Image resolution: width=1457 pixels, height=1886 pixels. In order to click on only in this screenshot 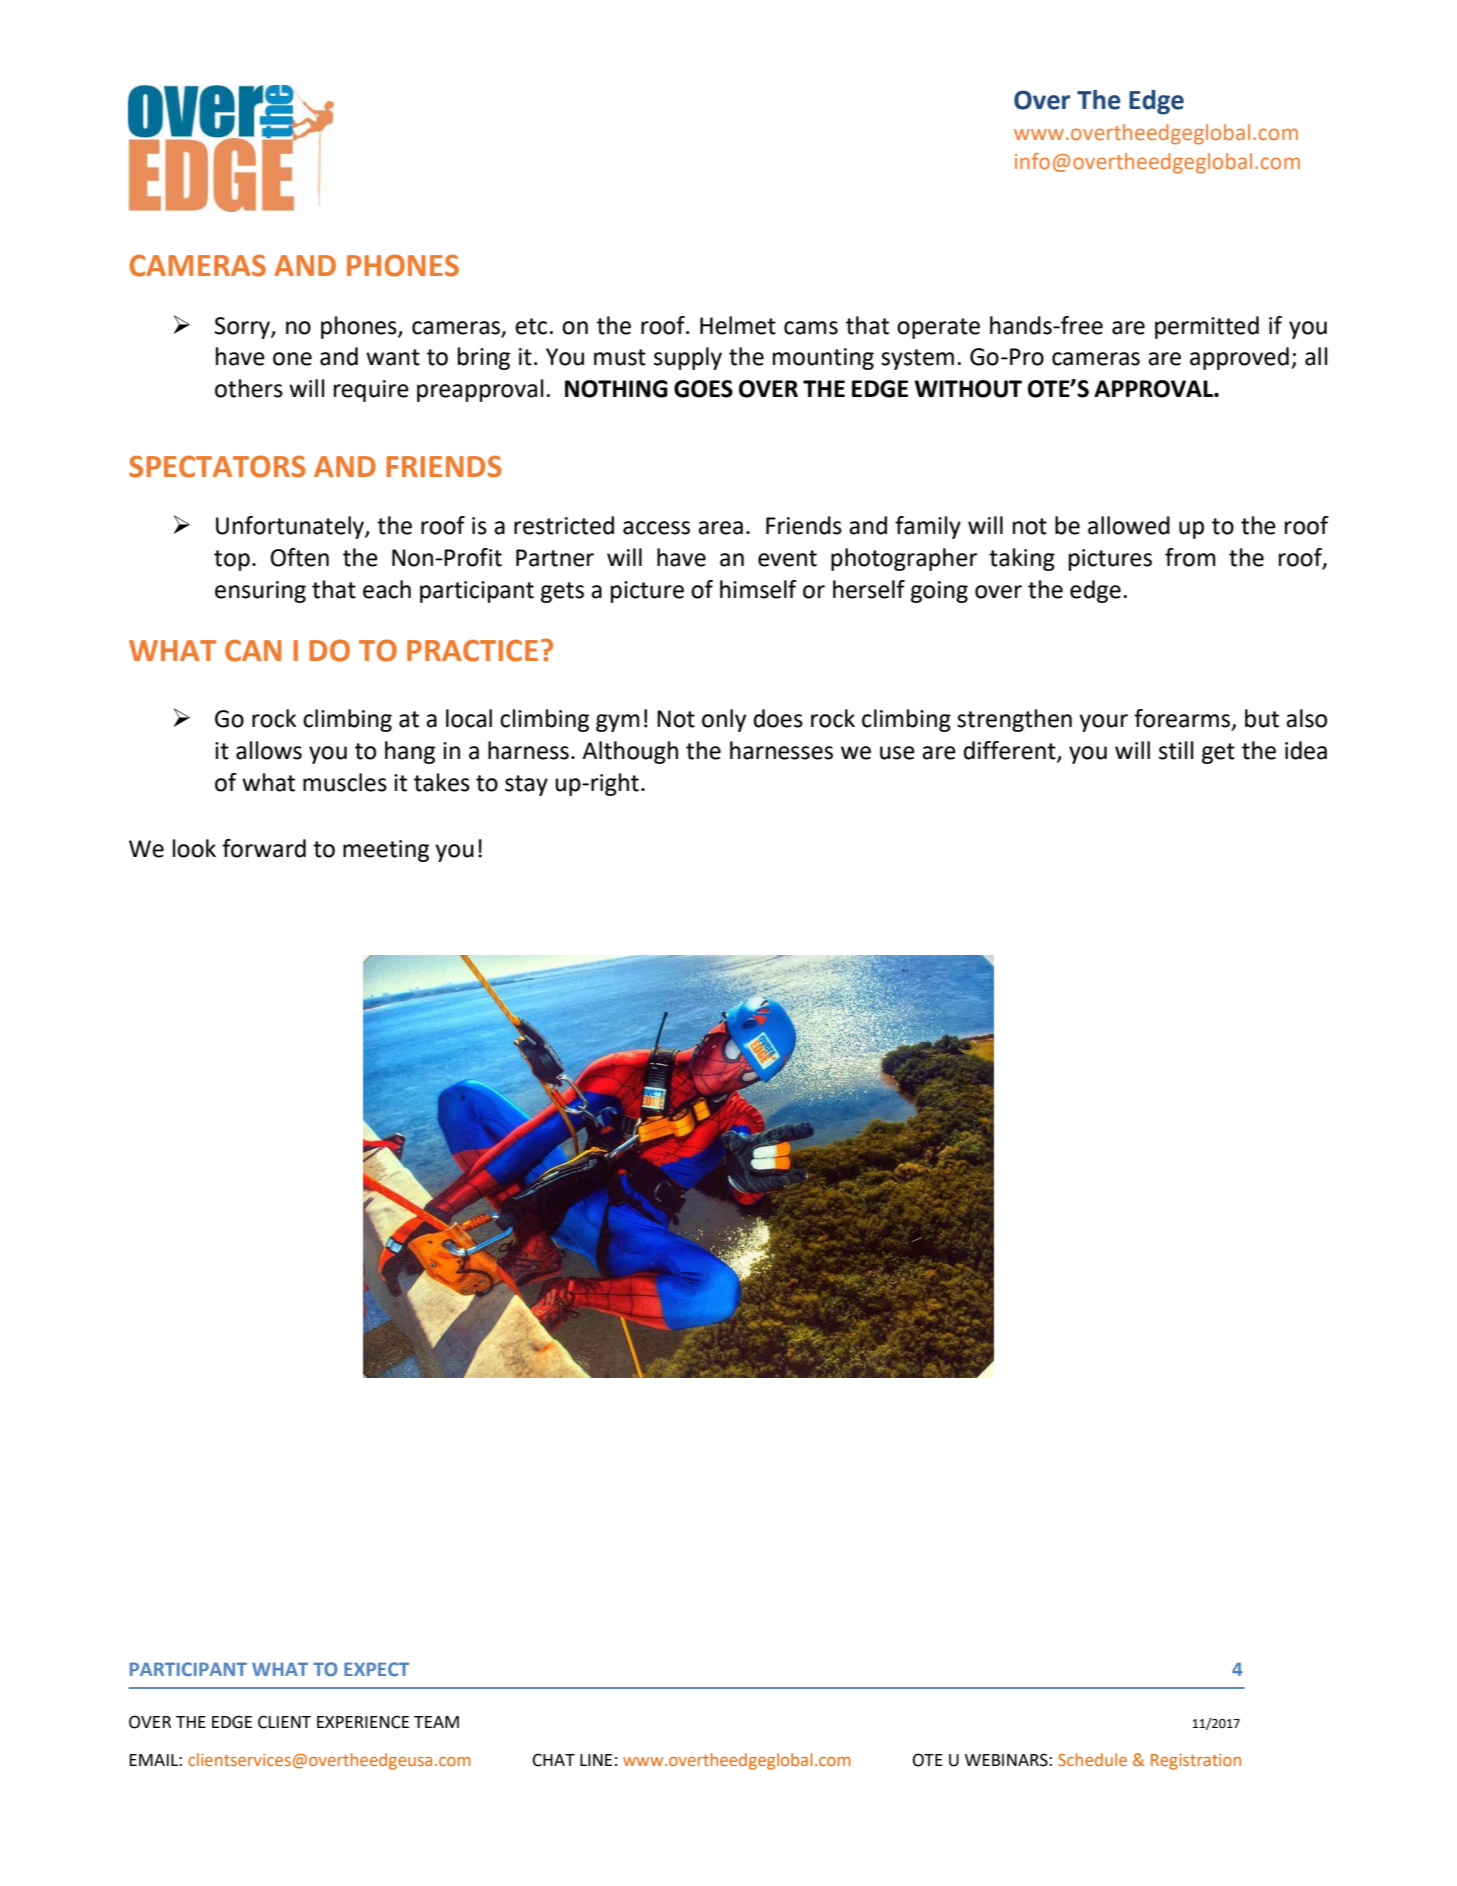, I will do `click(724, 720)`.
